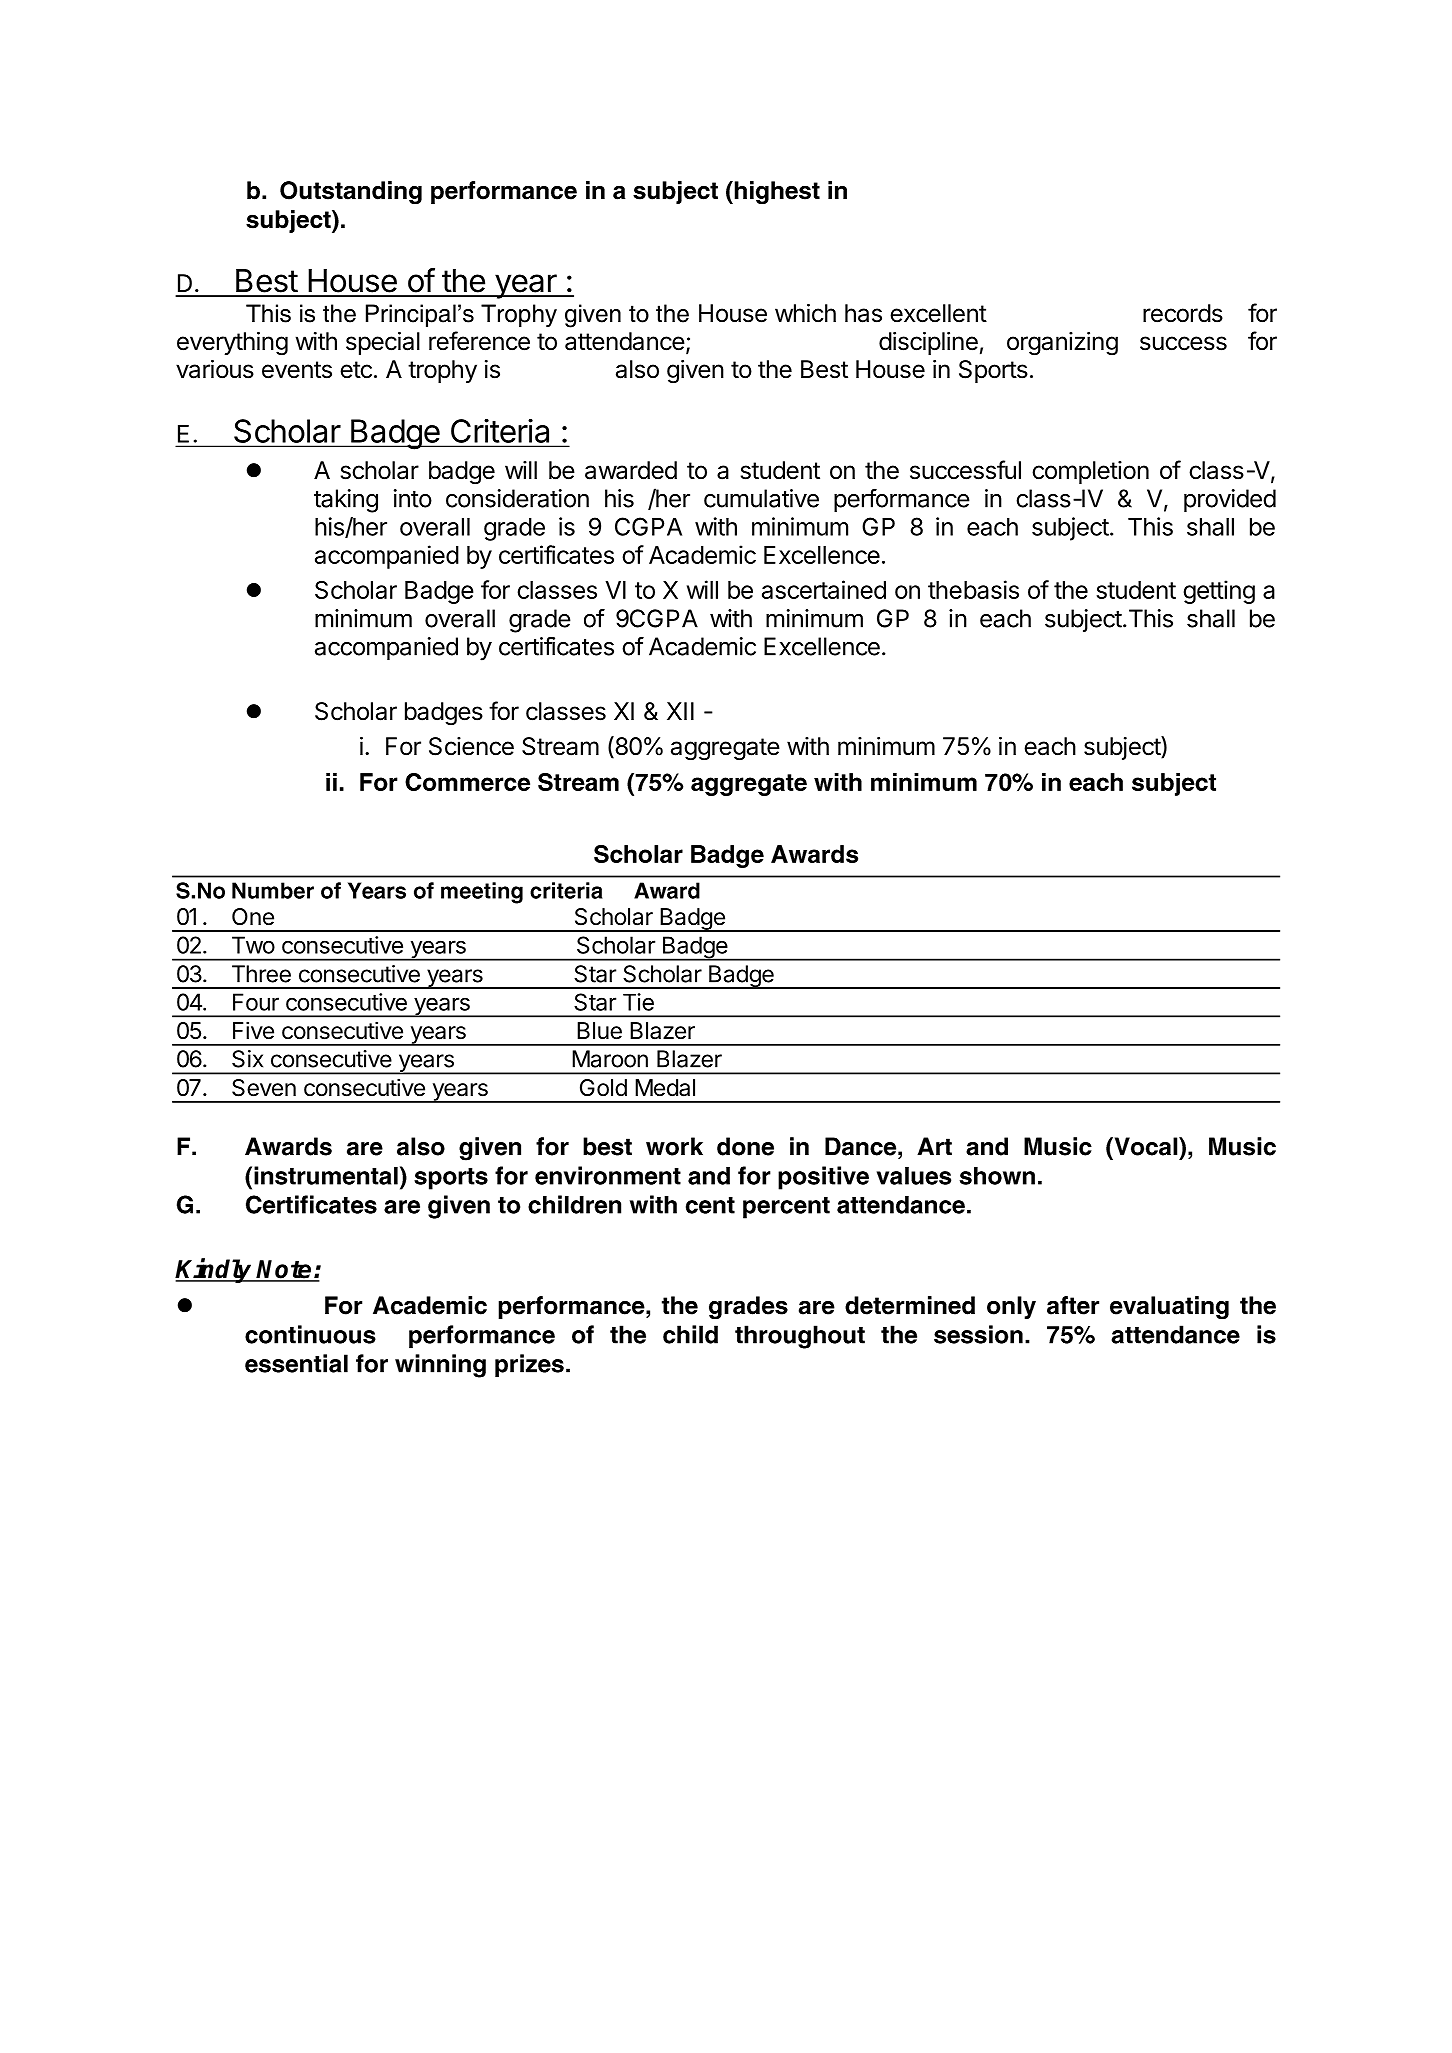 The height and width of the image is (2053, 1452). I want to click on special, so click(383, 343).
